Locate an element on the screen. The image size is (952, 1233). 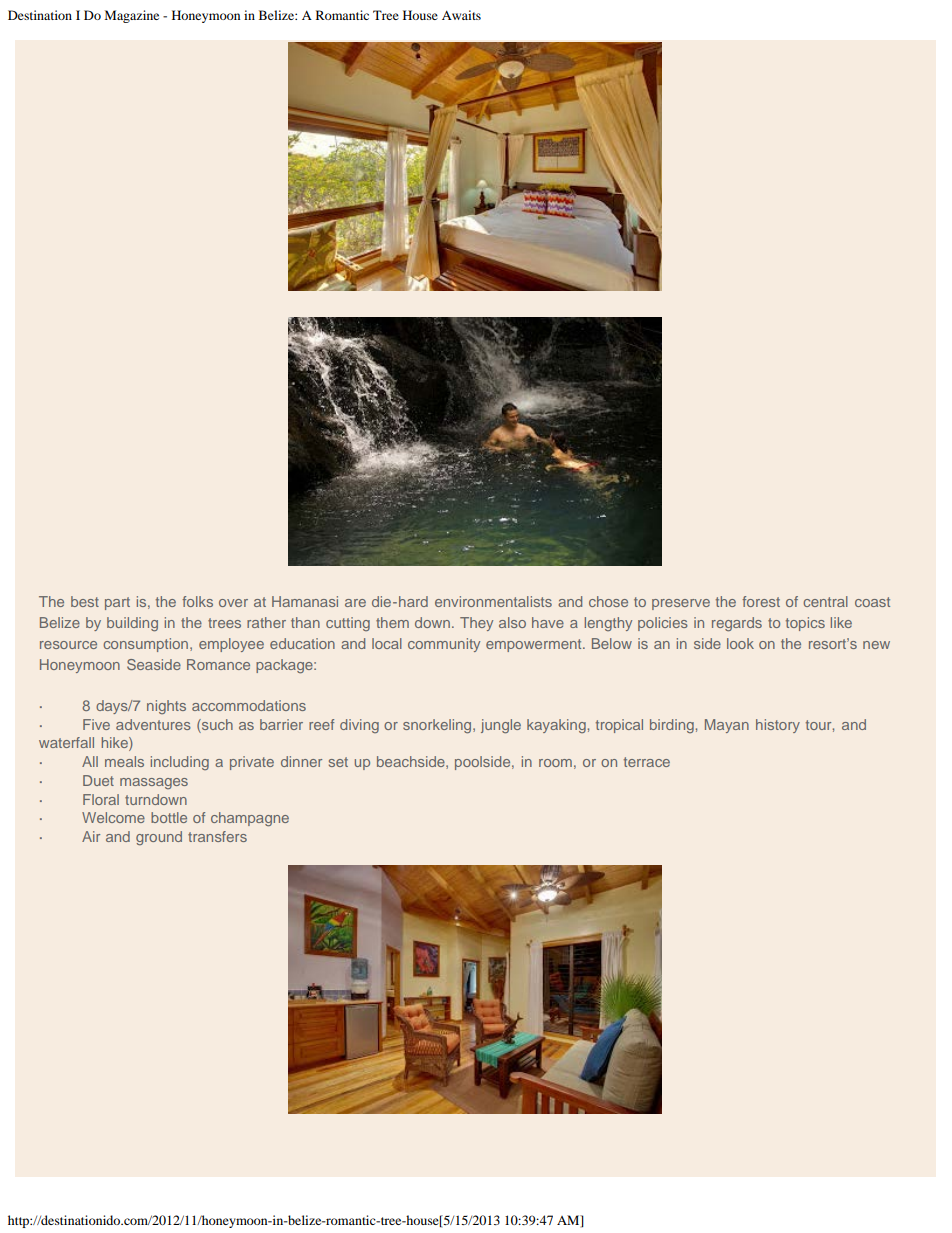
central is located at coordinates (825, 601).
